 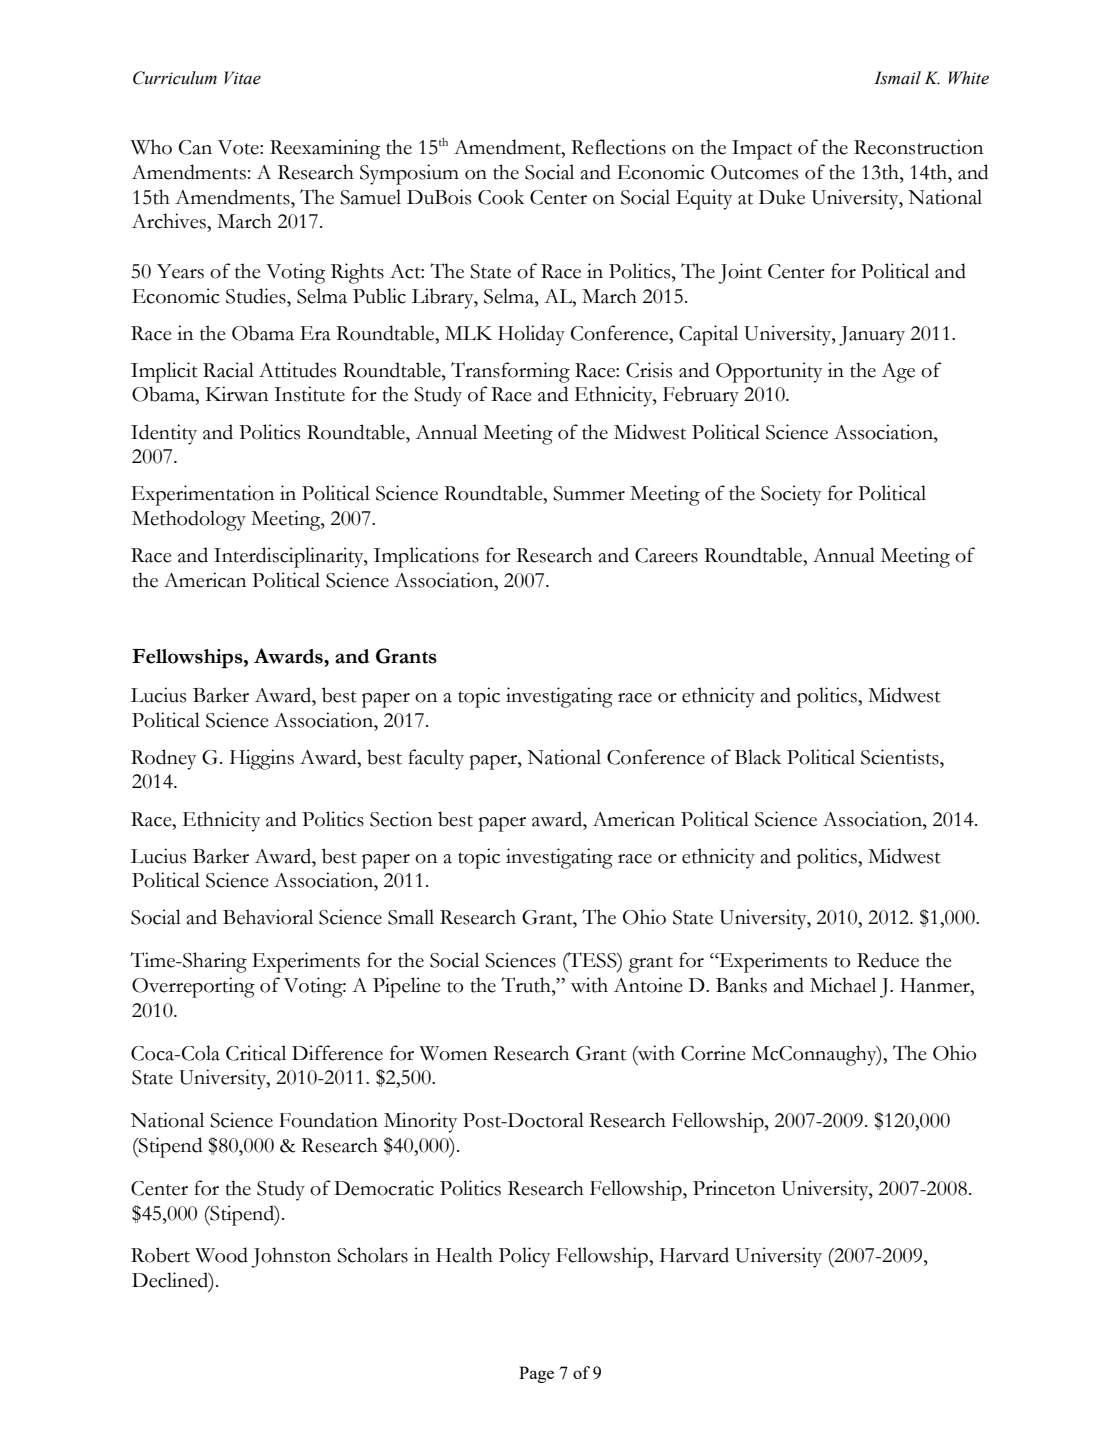 What do you see at coordinates (221, 1255) in the page?
I see `Wood` at bounding box center [221, 1255].
